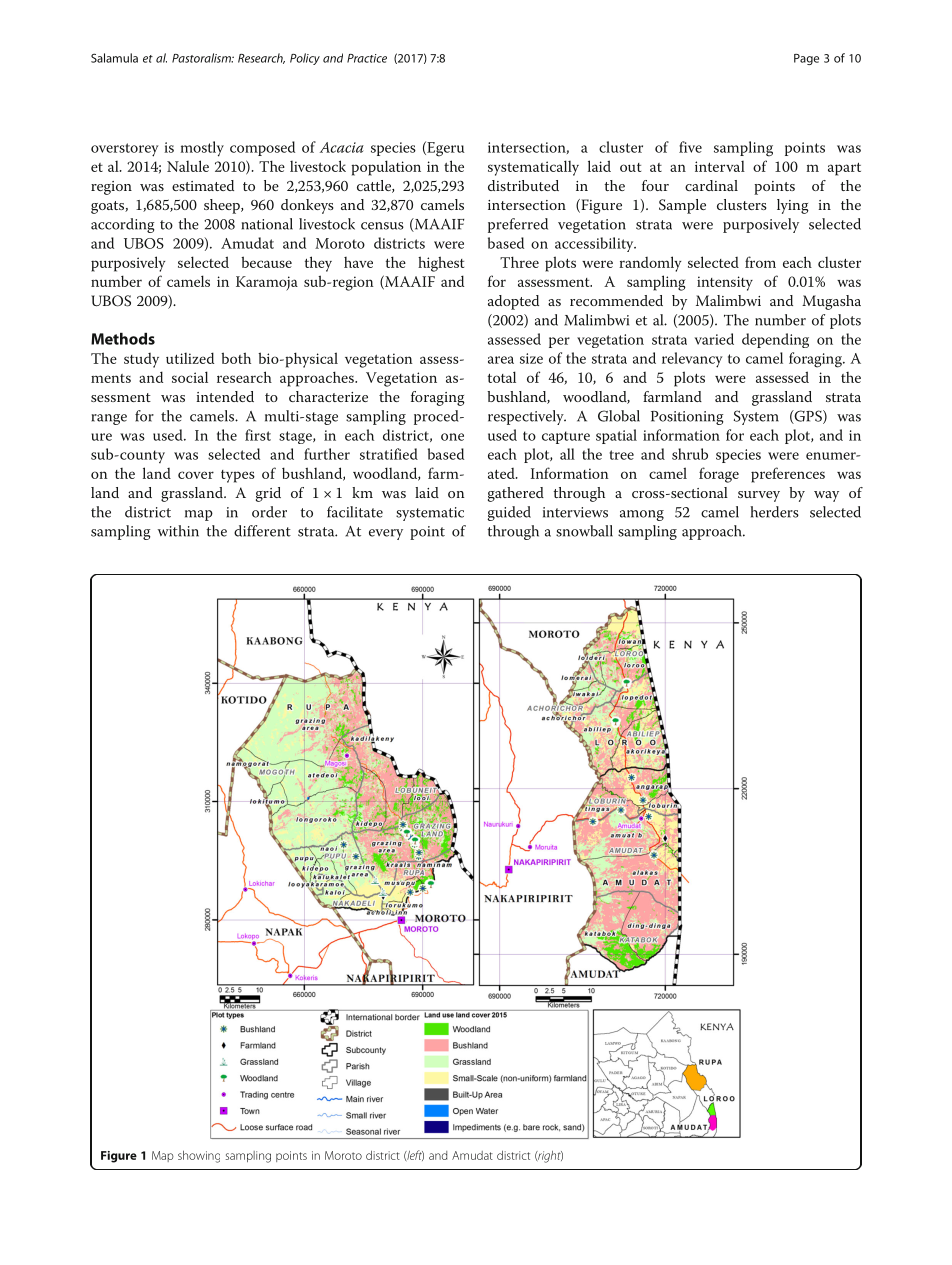 The width and height of the image is (952, 1265). I want to click on utilized, so click(190, 358).
